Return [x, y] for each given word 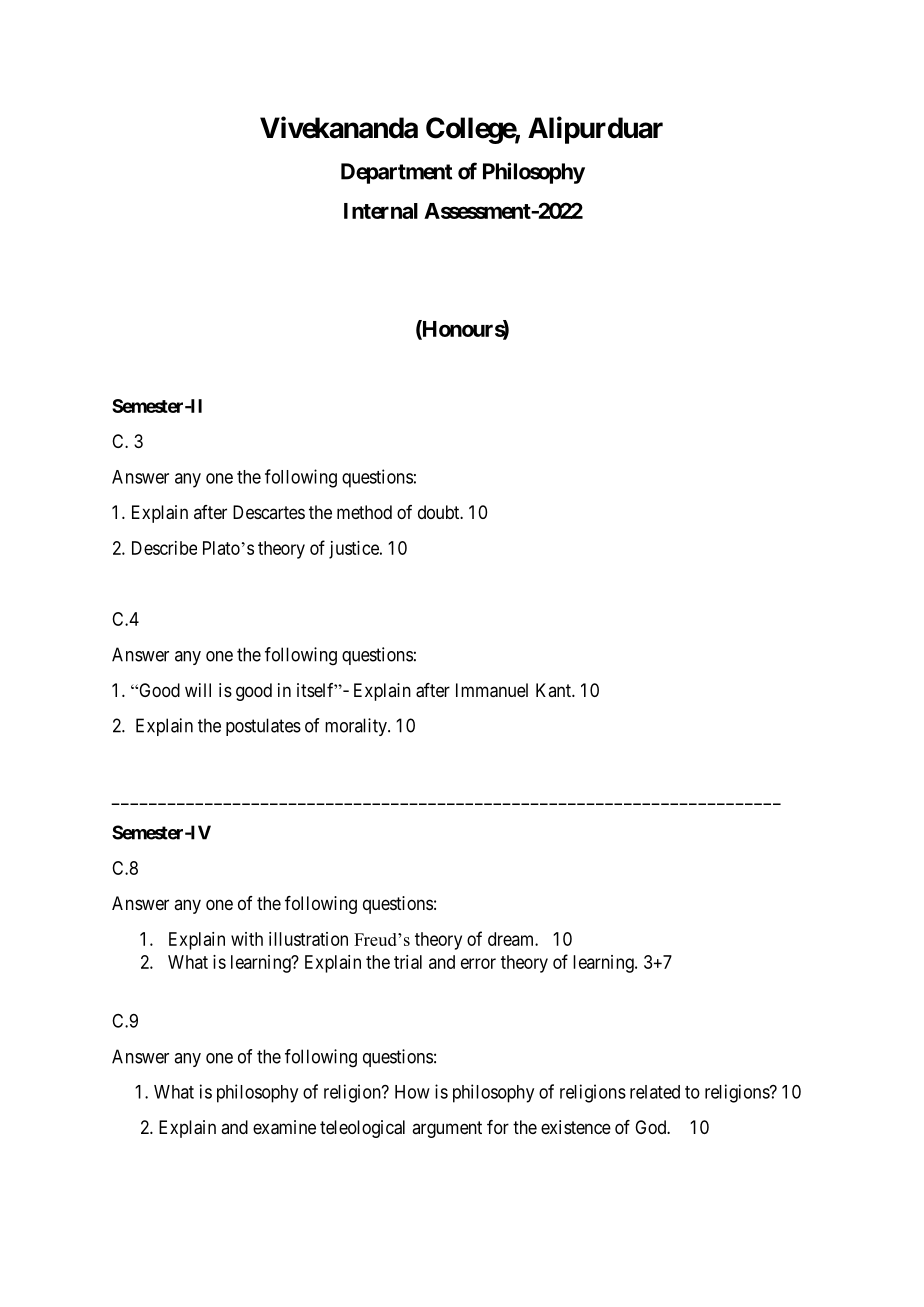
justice [355, 550]
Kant [554, 690]
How [412, 1092]
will [198, 690]
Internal [381, 211]
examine [284, 1127]
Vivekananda [339, 127]
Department [397, 173]
